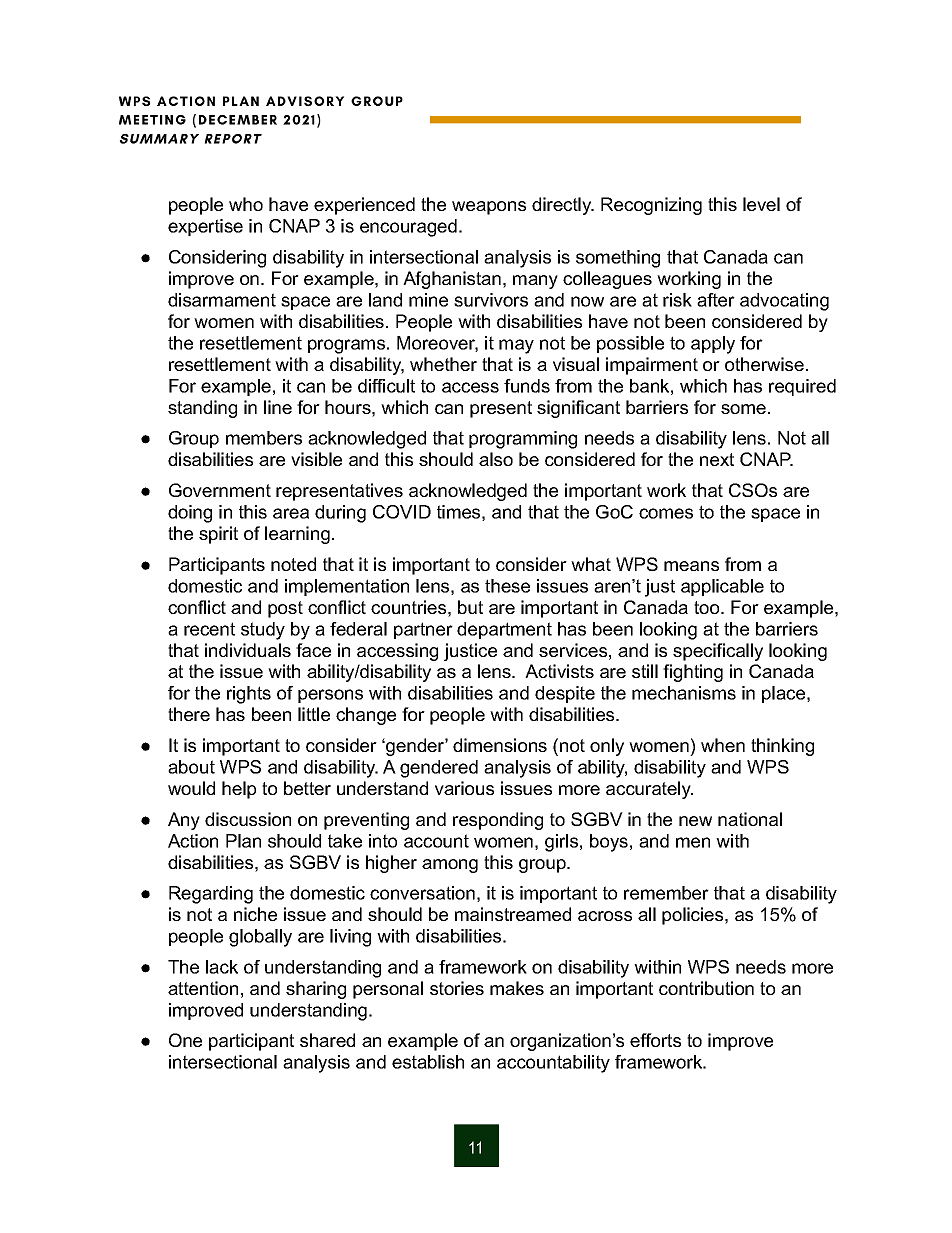  What do you see at coordinates (496, 459) in the screenshot?
I see `also` at bounding box center [496, 459].
